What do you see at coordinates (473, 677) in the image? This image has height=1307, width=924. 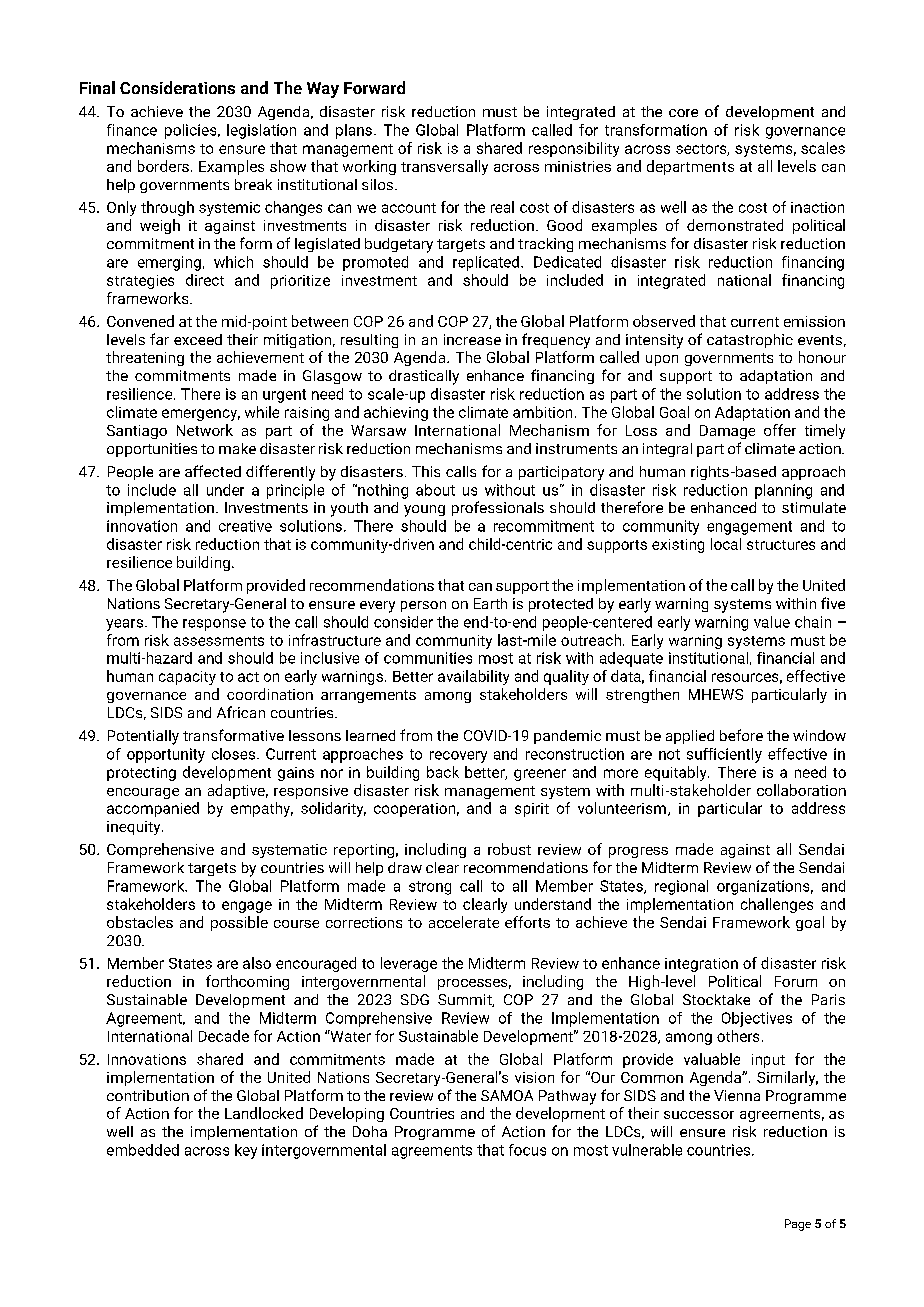 I see `availability` at bounding box center [473, 677].
